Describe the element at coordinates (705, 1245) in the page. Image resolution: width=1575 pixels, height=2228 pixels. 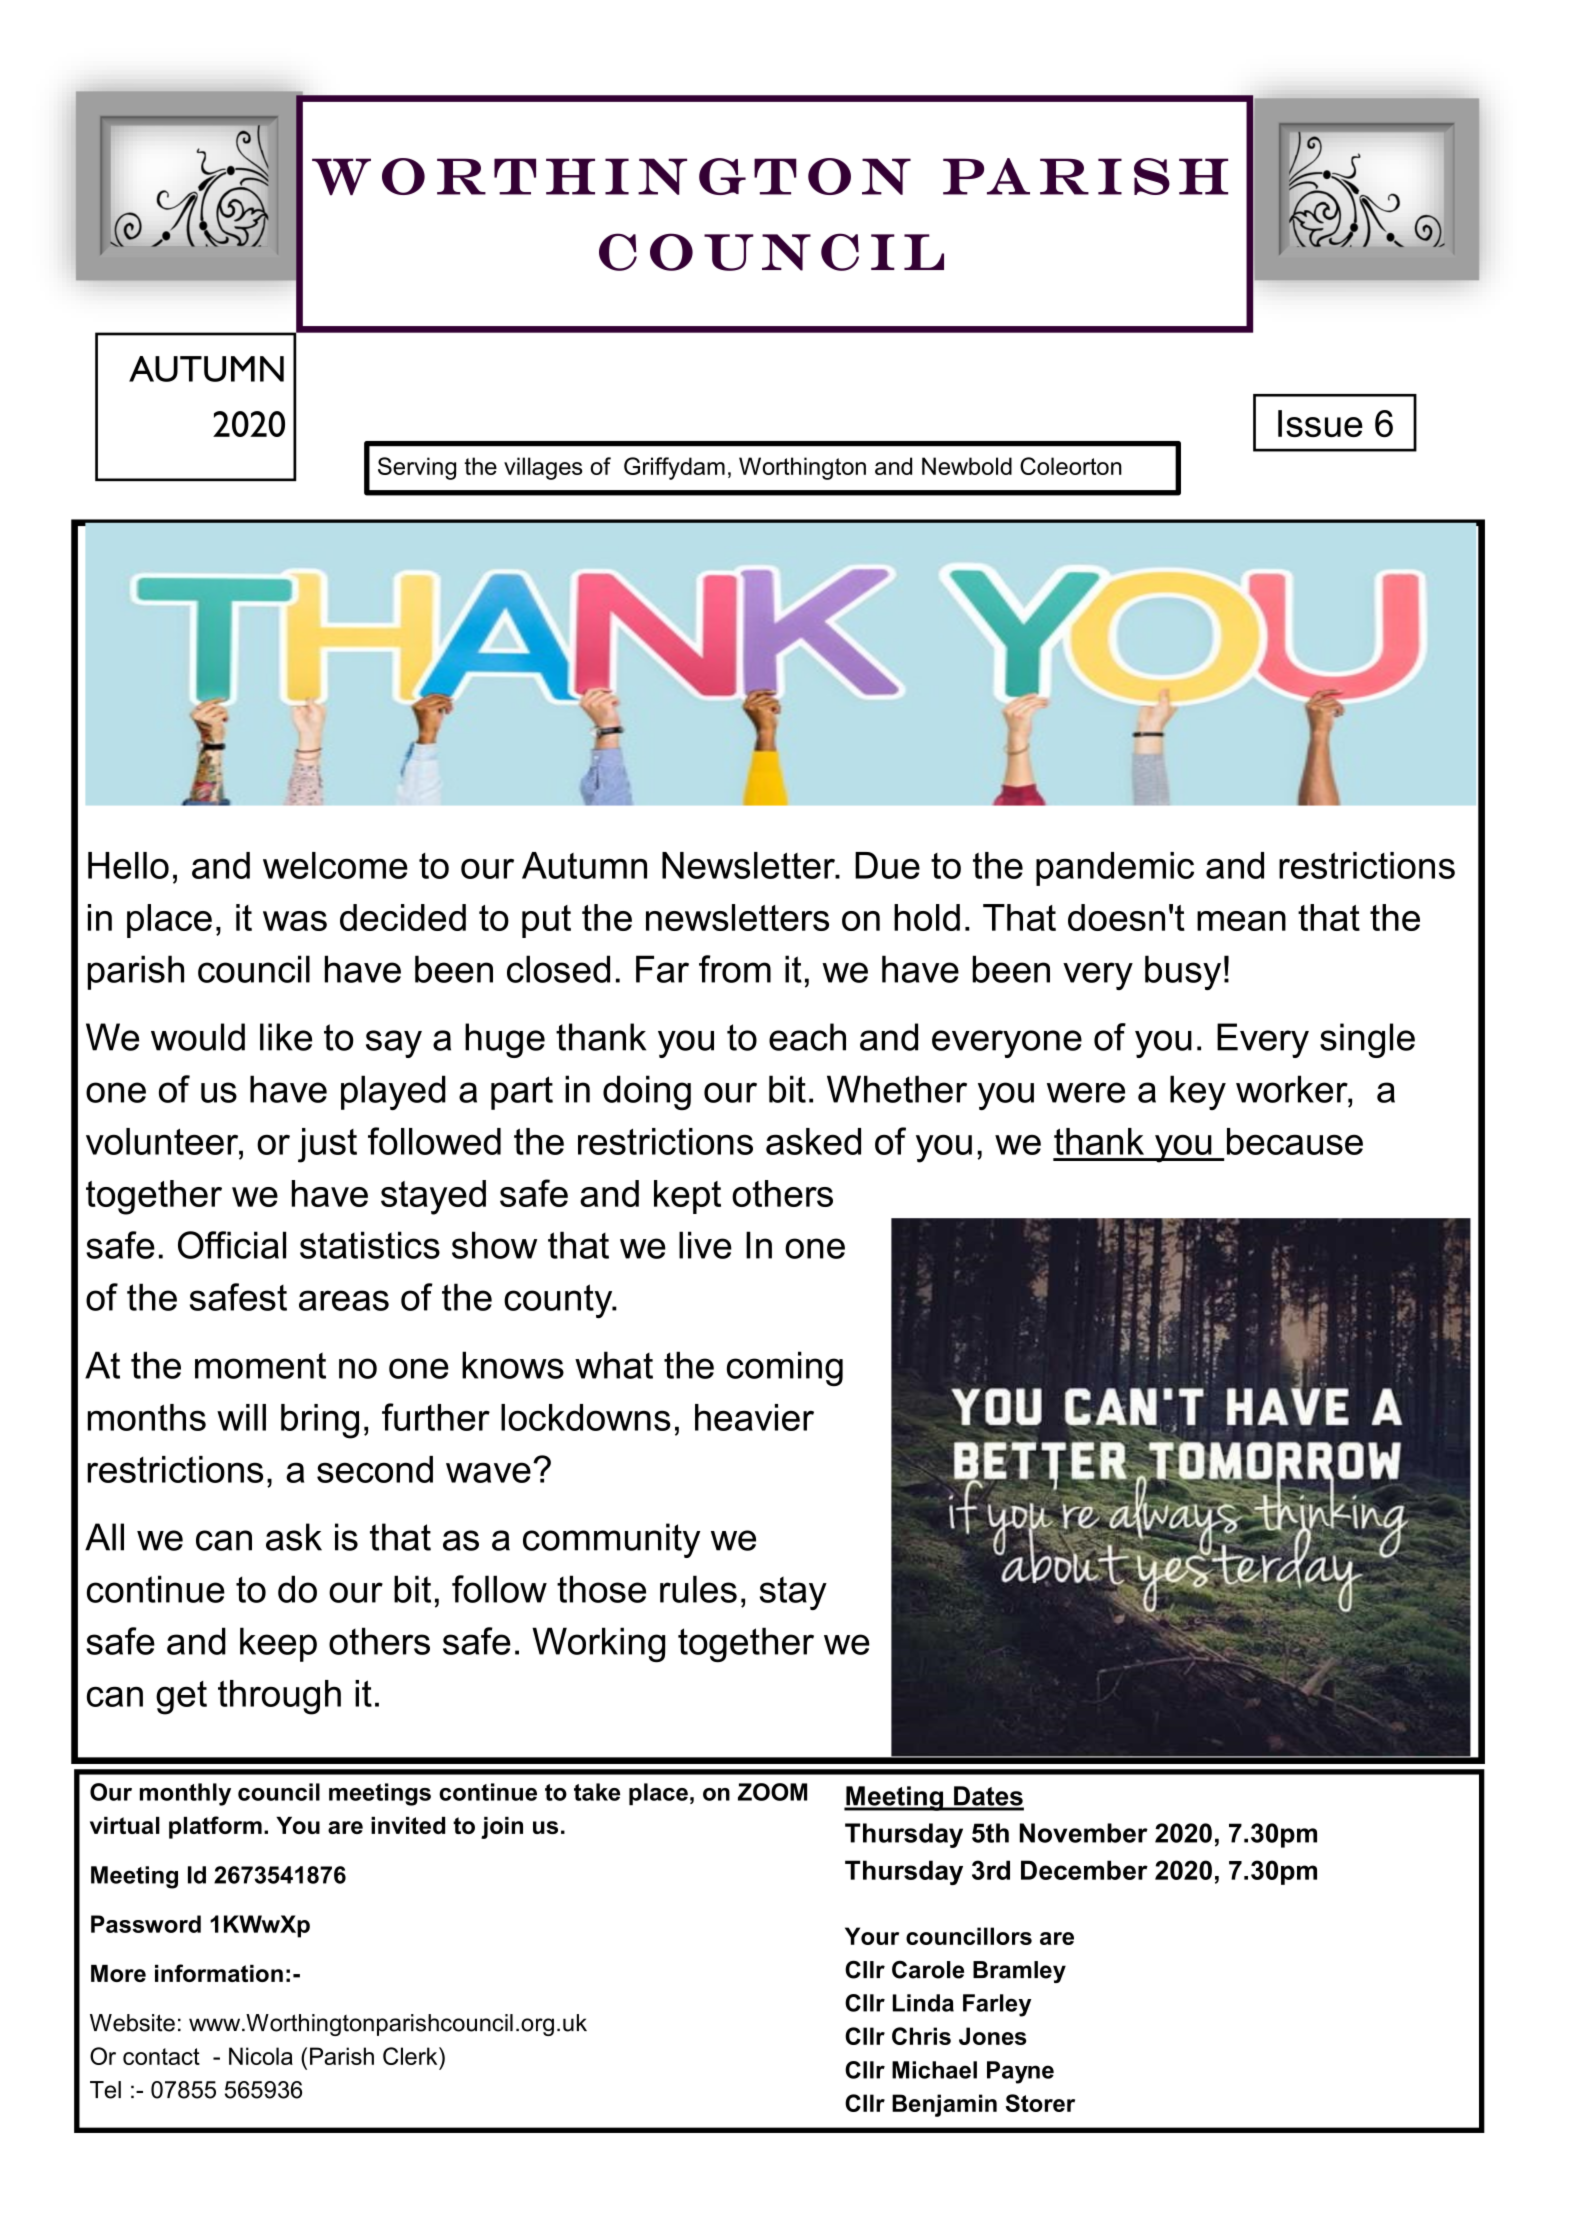
I see `live` at that location.
